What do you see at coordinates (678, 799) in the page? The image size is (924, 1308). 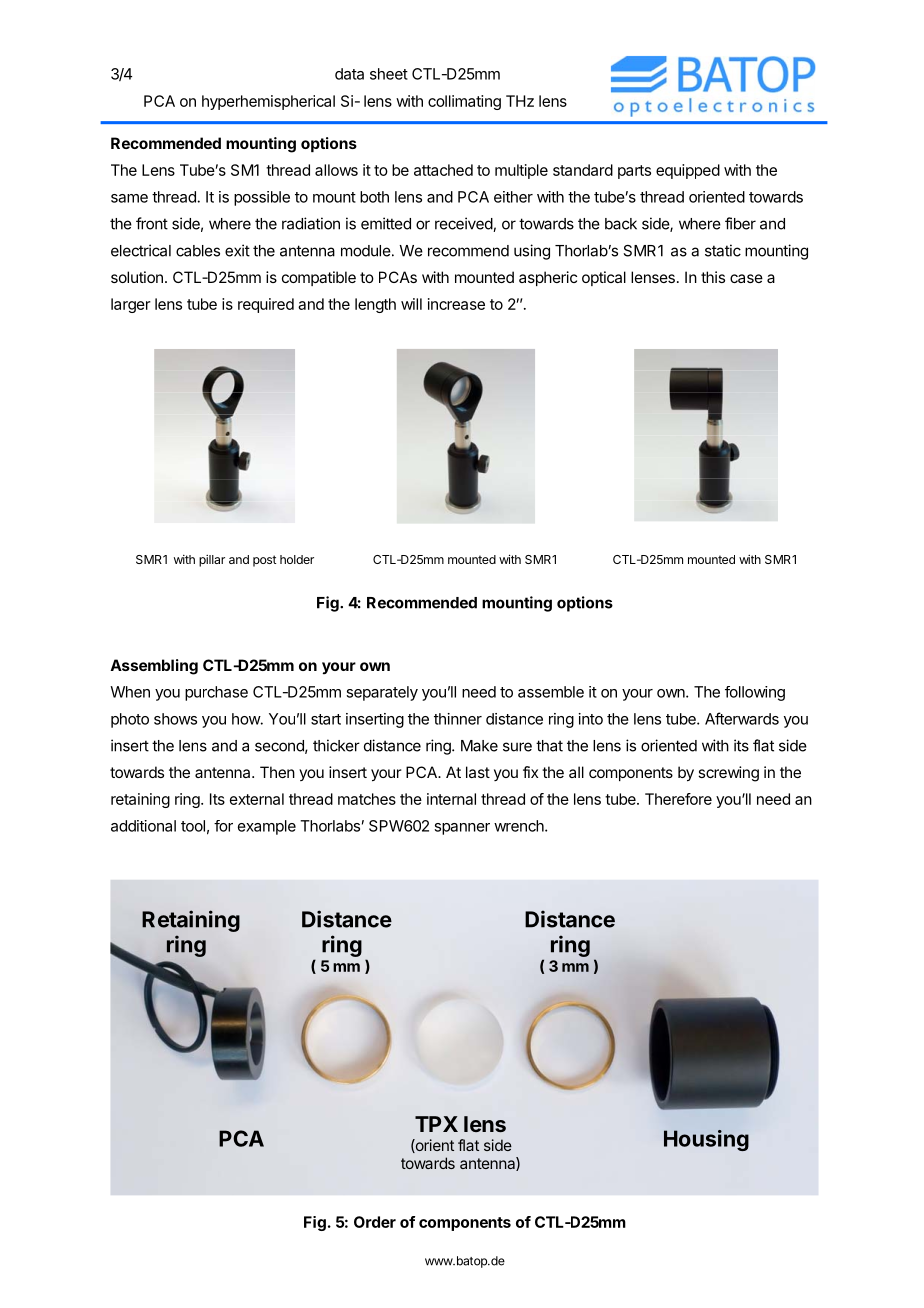 I see `Therefore` at bounding box center [678, 799].
